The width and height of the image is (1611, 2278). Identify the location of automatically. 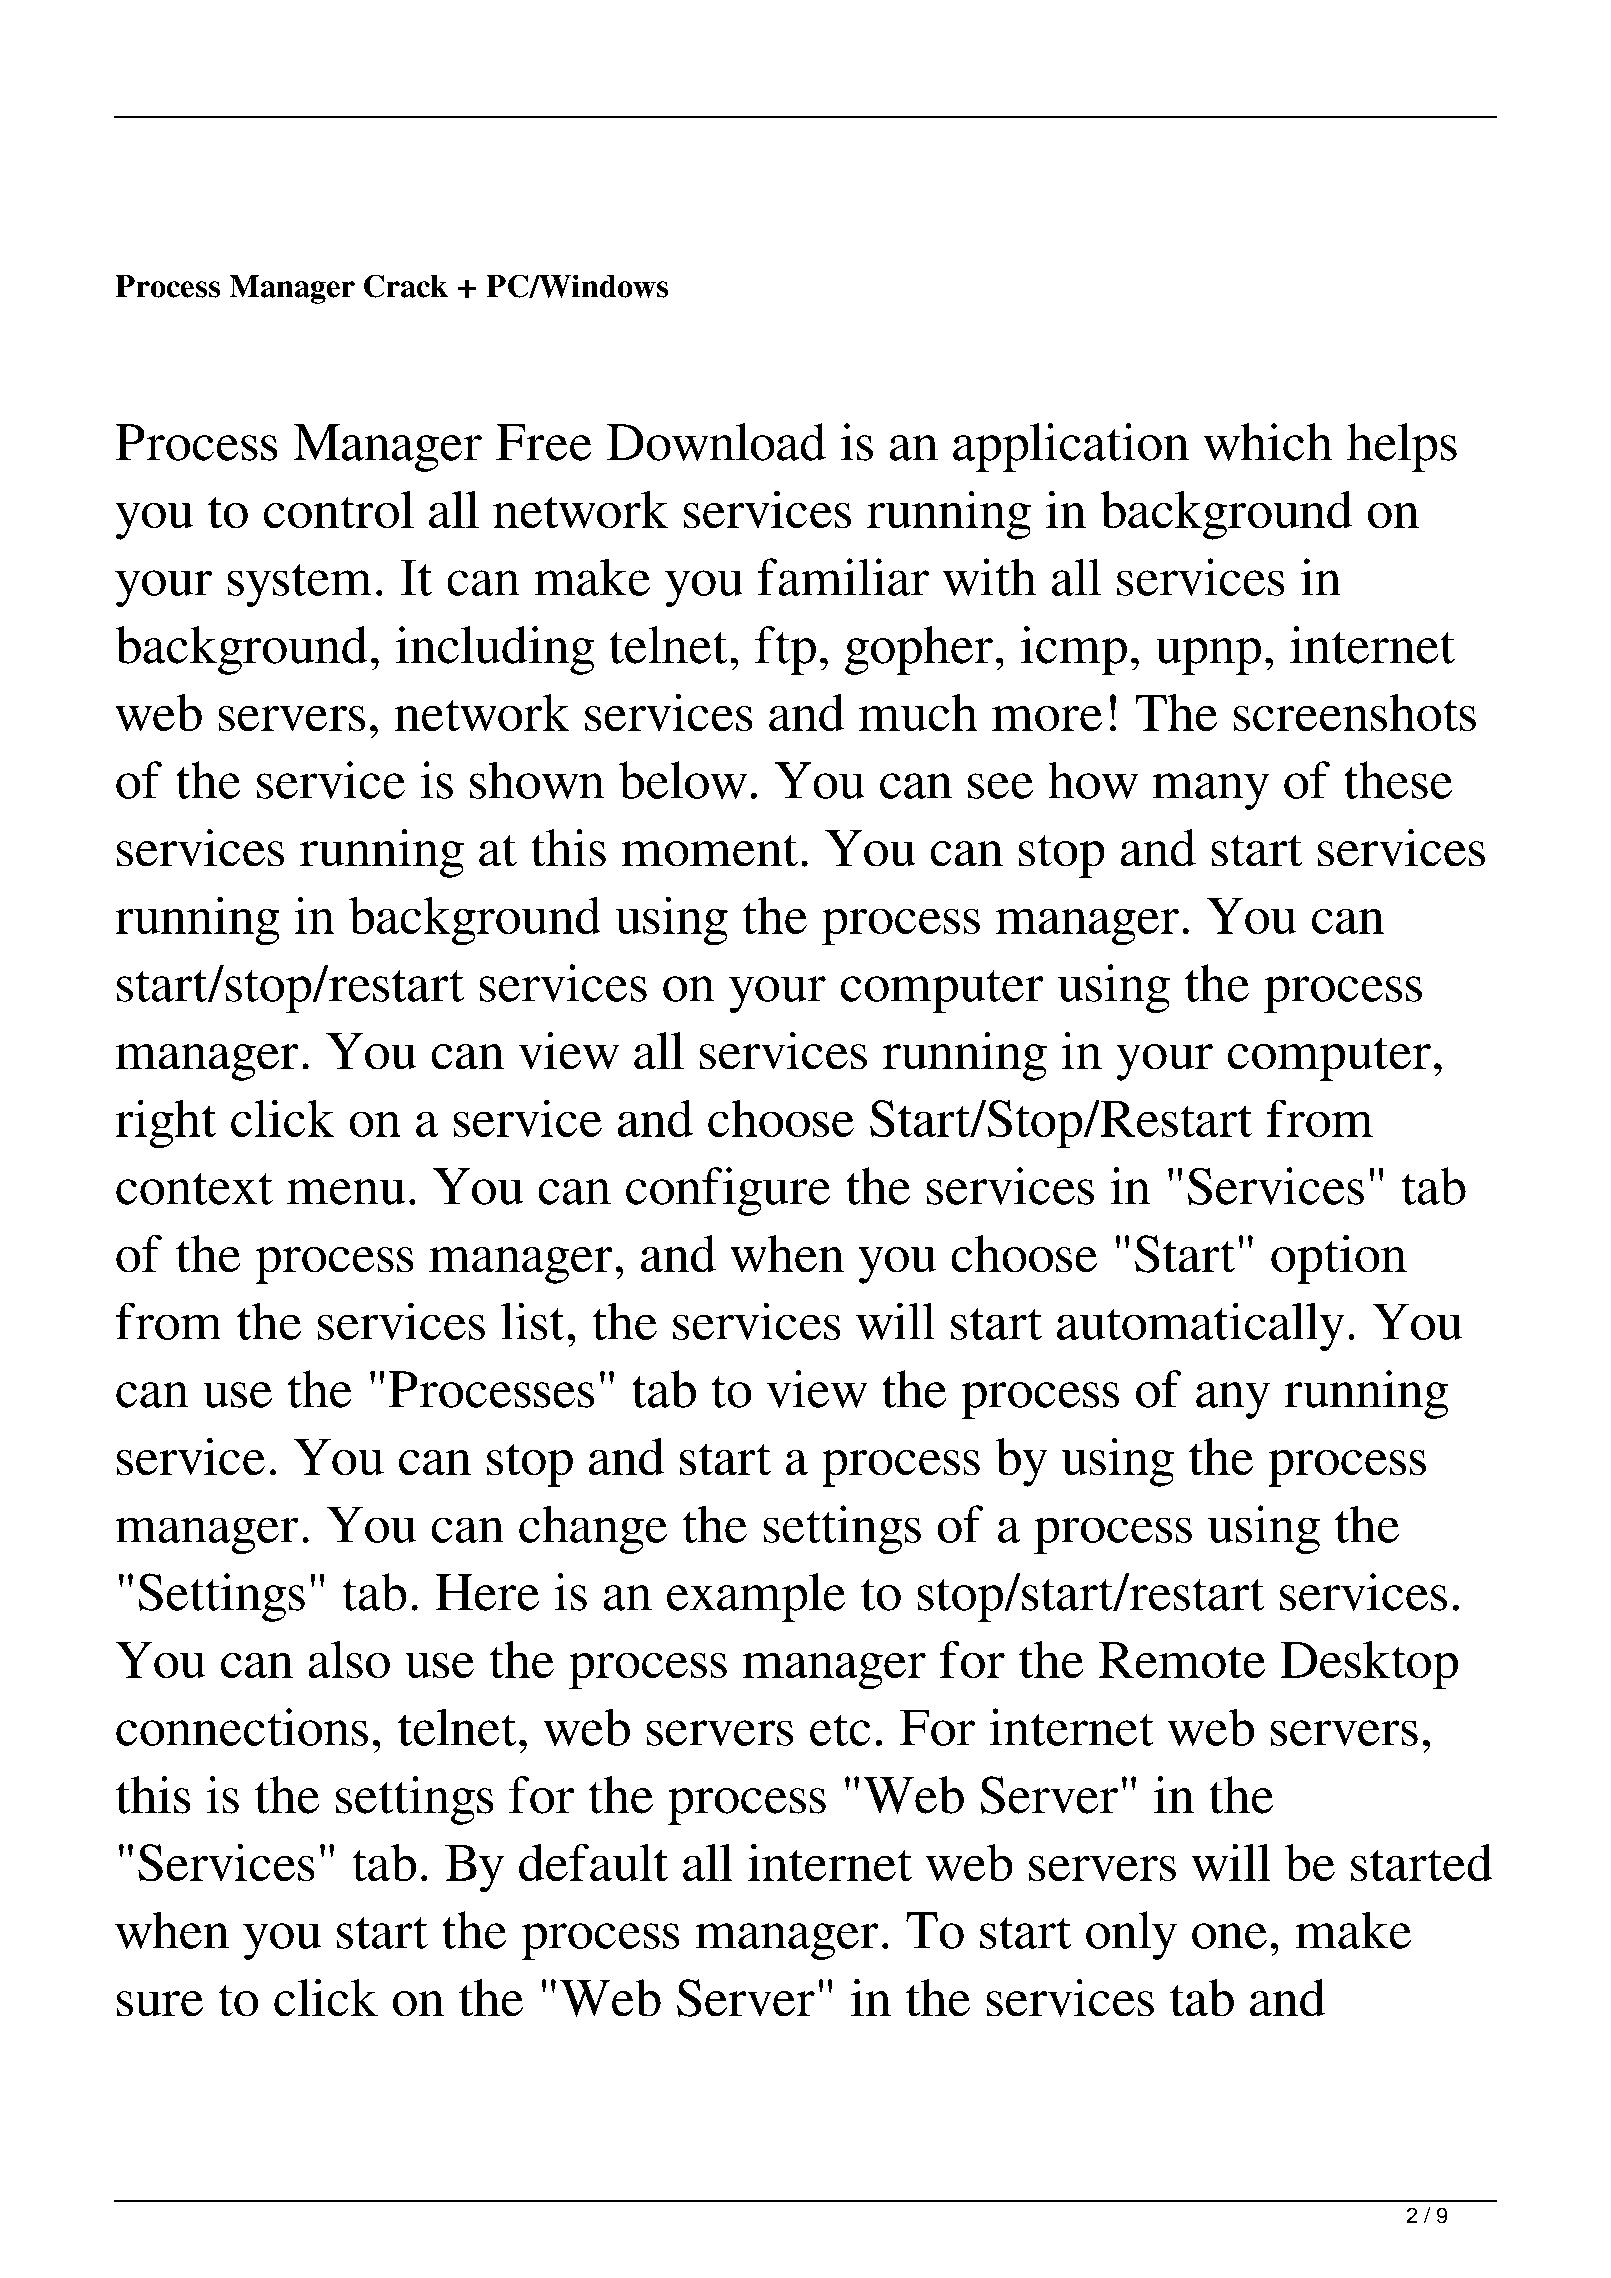
(1200, 1327).
